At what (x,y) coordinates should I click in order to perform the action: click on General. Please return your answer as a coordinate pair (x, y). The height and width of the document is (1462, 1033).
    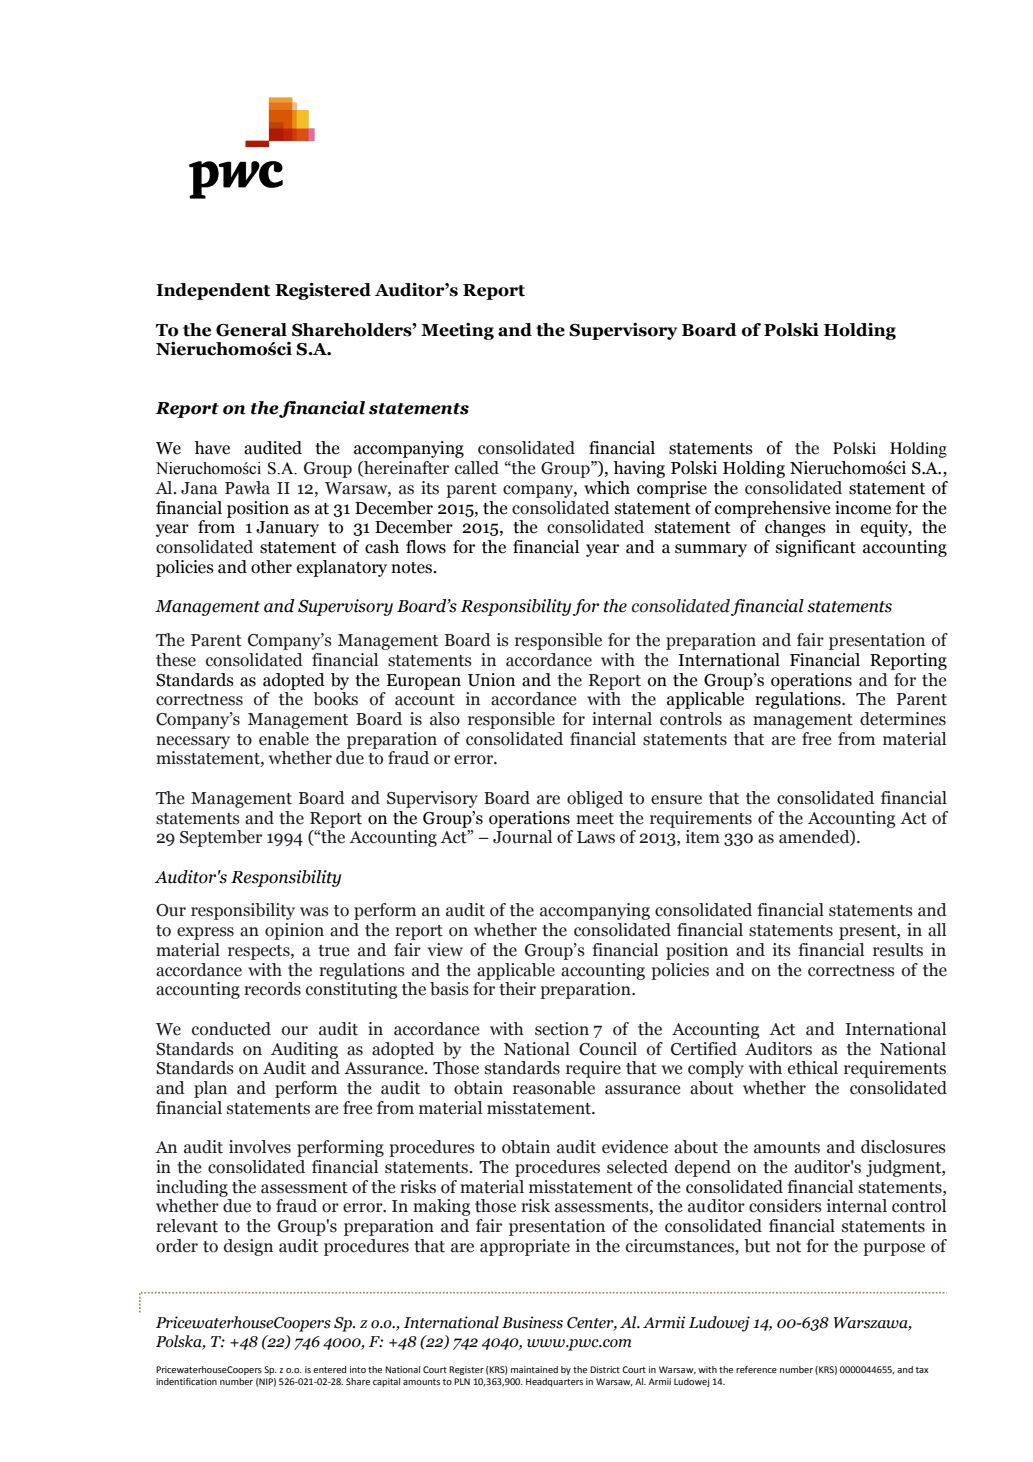
    Looking at the image, I should click on (251, 330).
